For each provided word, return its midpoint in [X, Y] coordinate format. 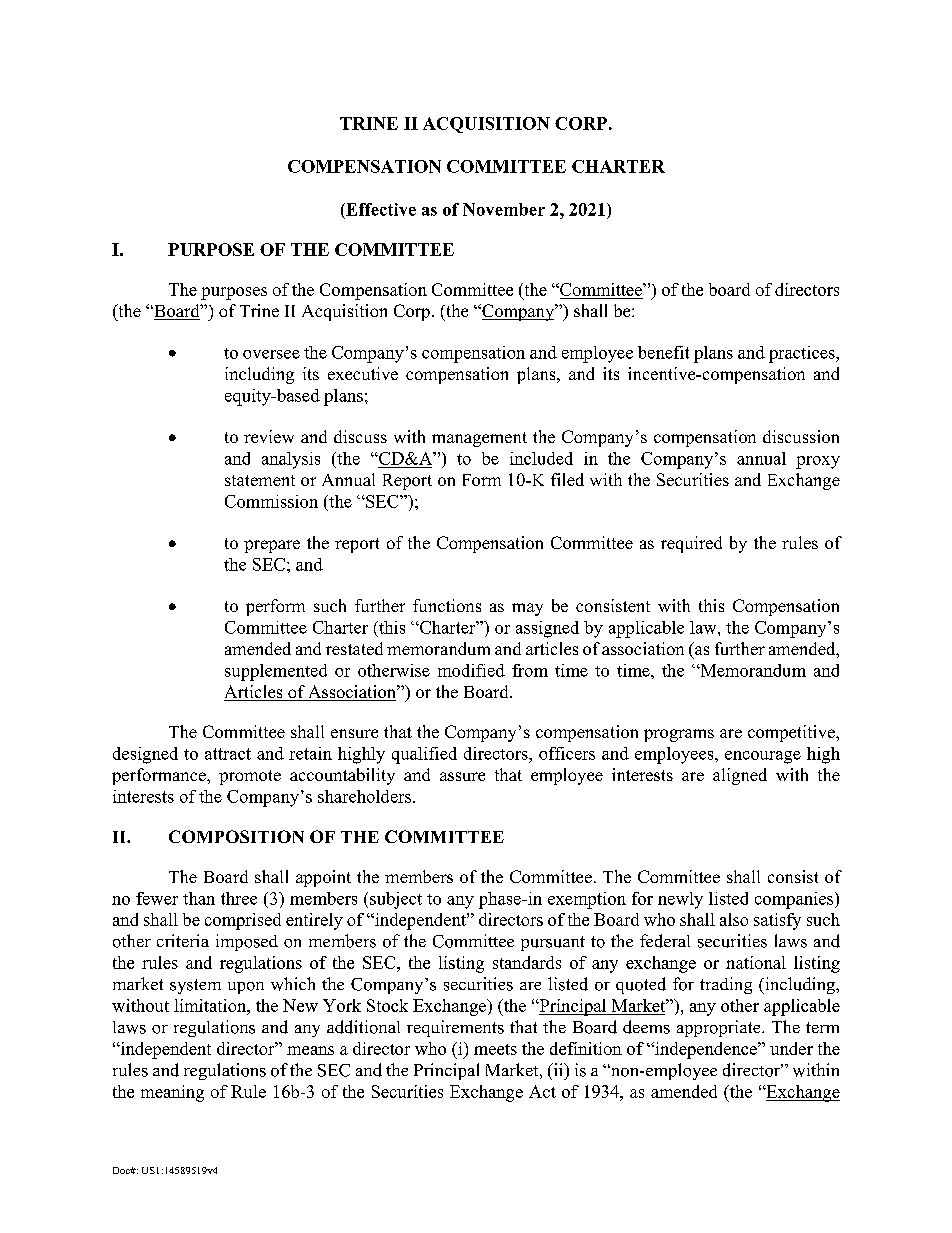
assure [462, 776]
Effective [380, 209]
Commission [271, 501]
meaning [172, 1093]
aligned [740, 776]
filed [567, 479]
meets [495, 1049]
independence [706, 1050]
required [691, 544]
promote [250, 777]
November [504, 209]
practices [803, 354]
